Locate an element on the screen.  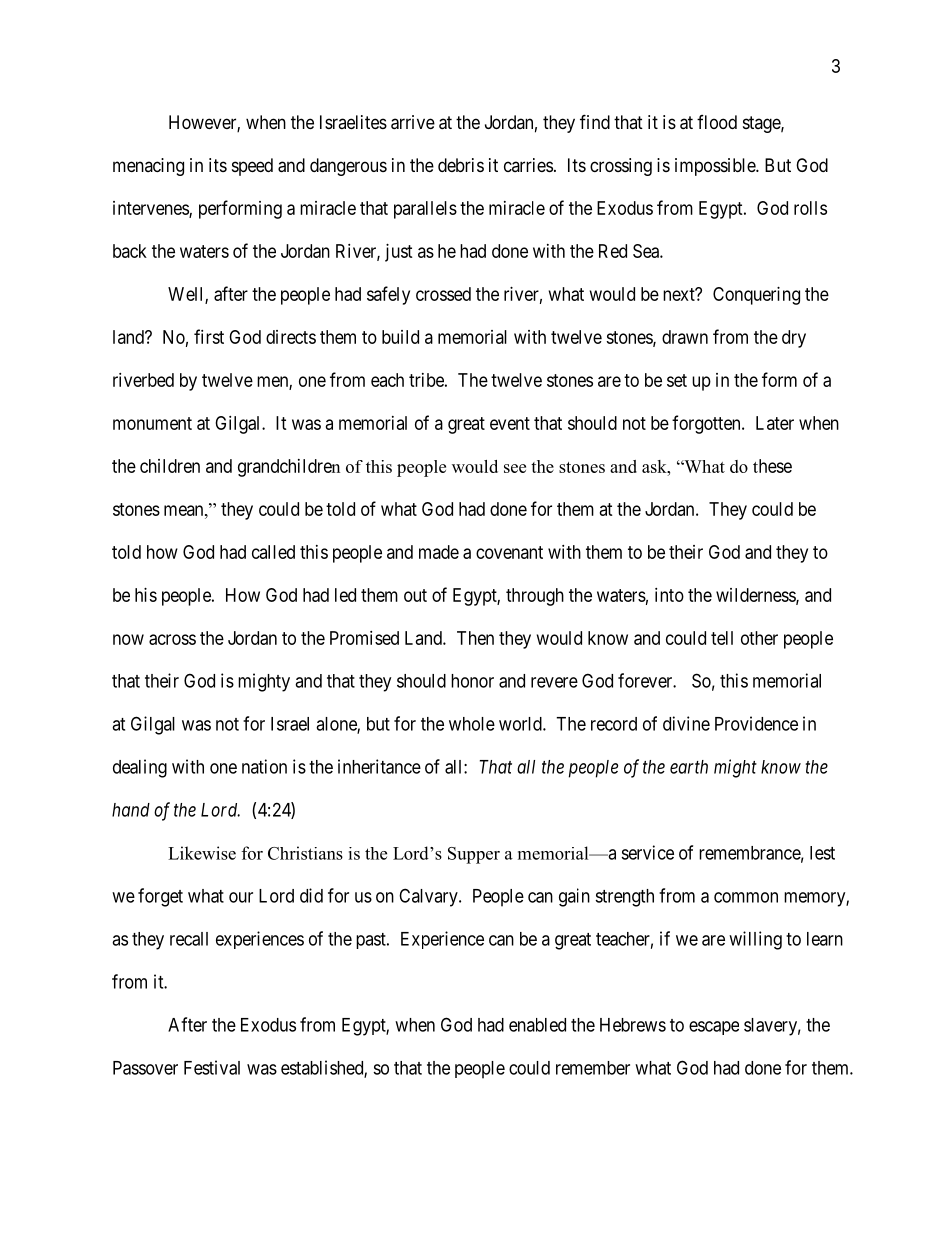
event is located at coordinates (510, 423).
